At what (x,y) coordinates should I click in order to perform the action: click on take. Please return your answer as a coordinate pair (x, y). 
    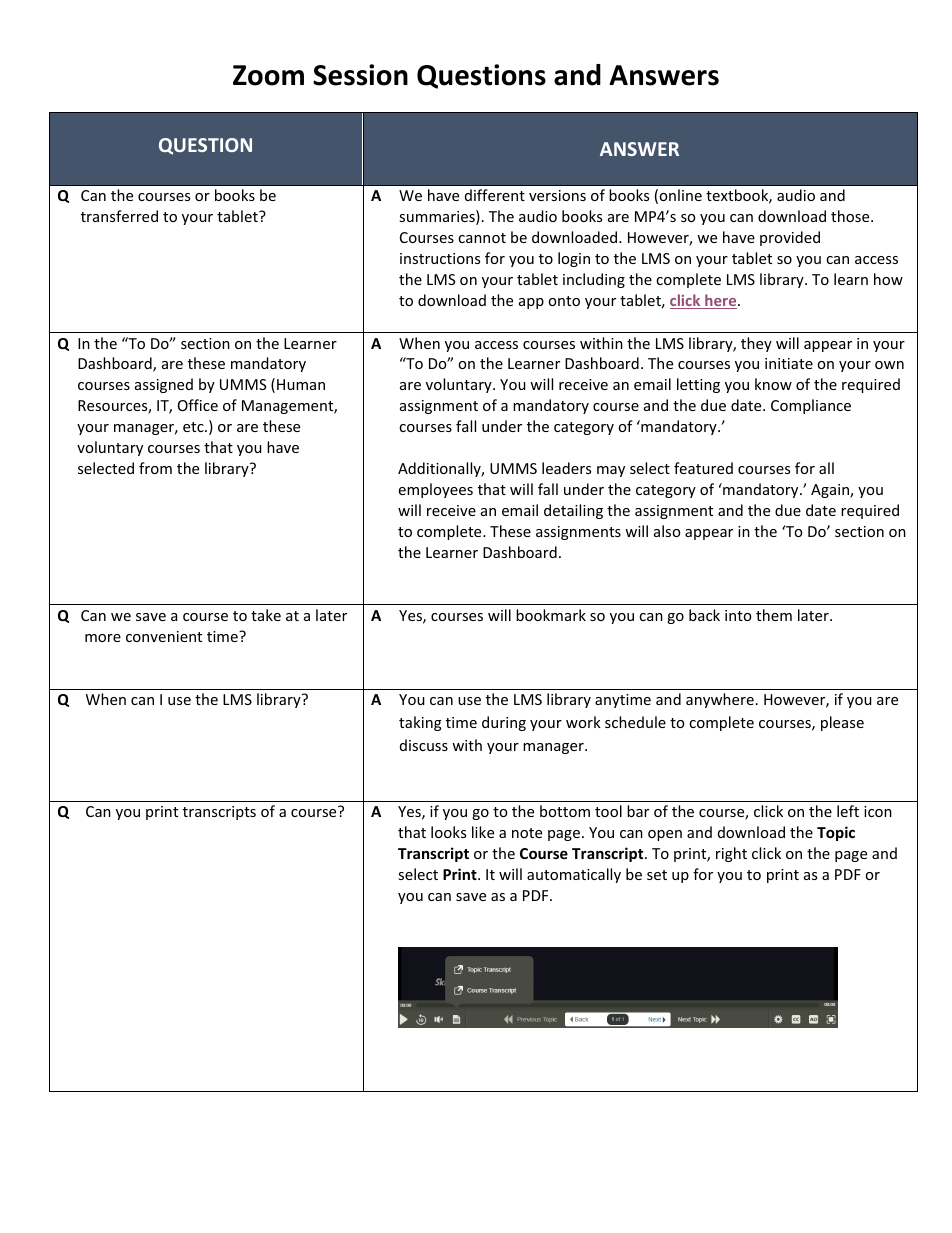
    Looking at the image, I should click on (266, 615).
